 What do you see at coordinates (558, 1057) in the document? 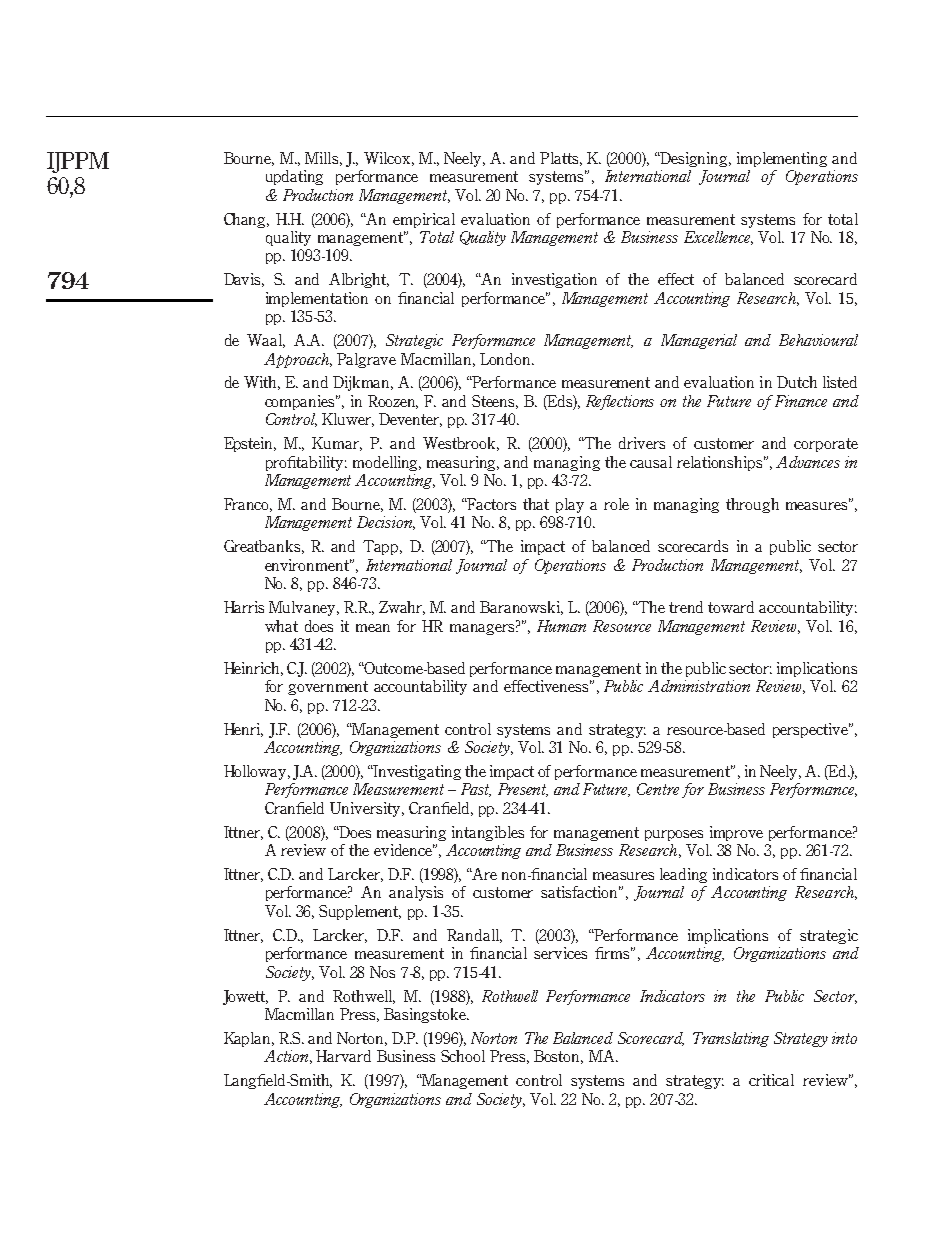
I see `Boston` at bounding box center [558, 1057].
